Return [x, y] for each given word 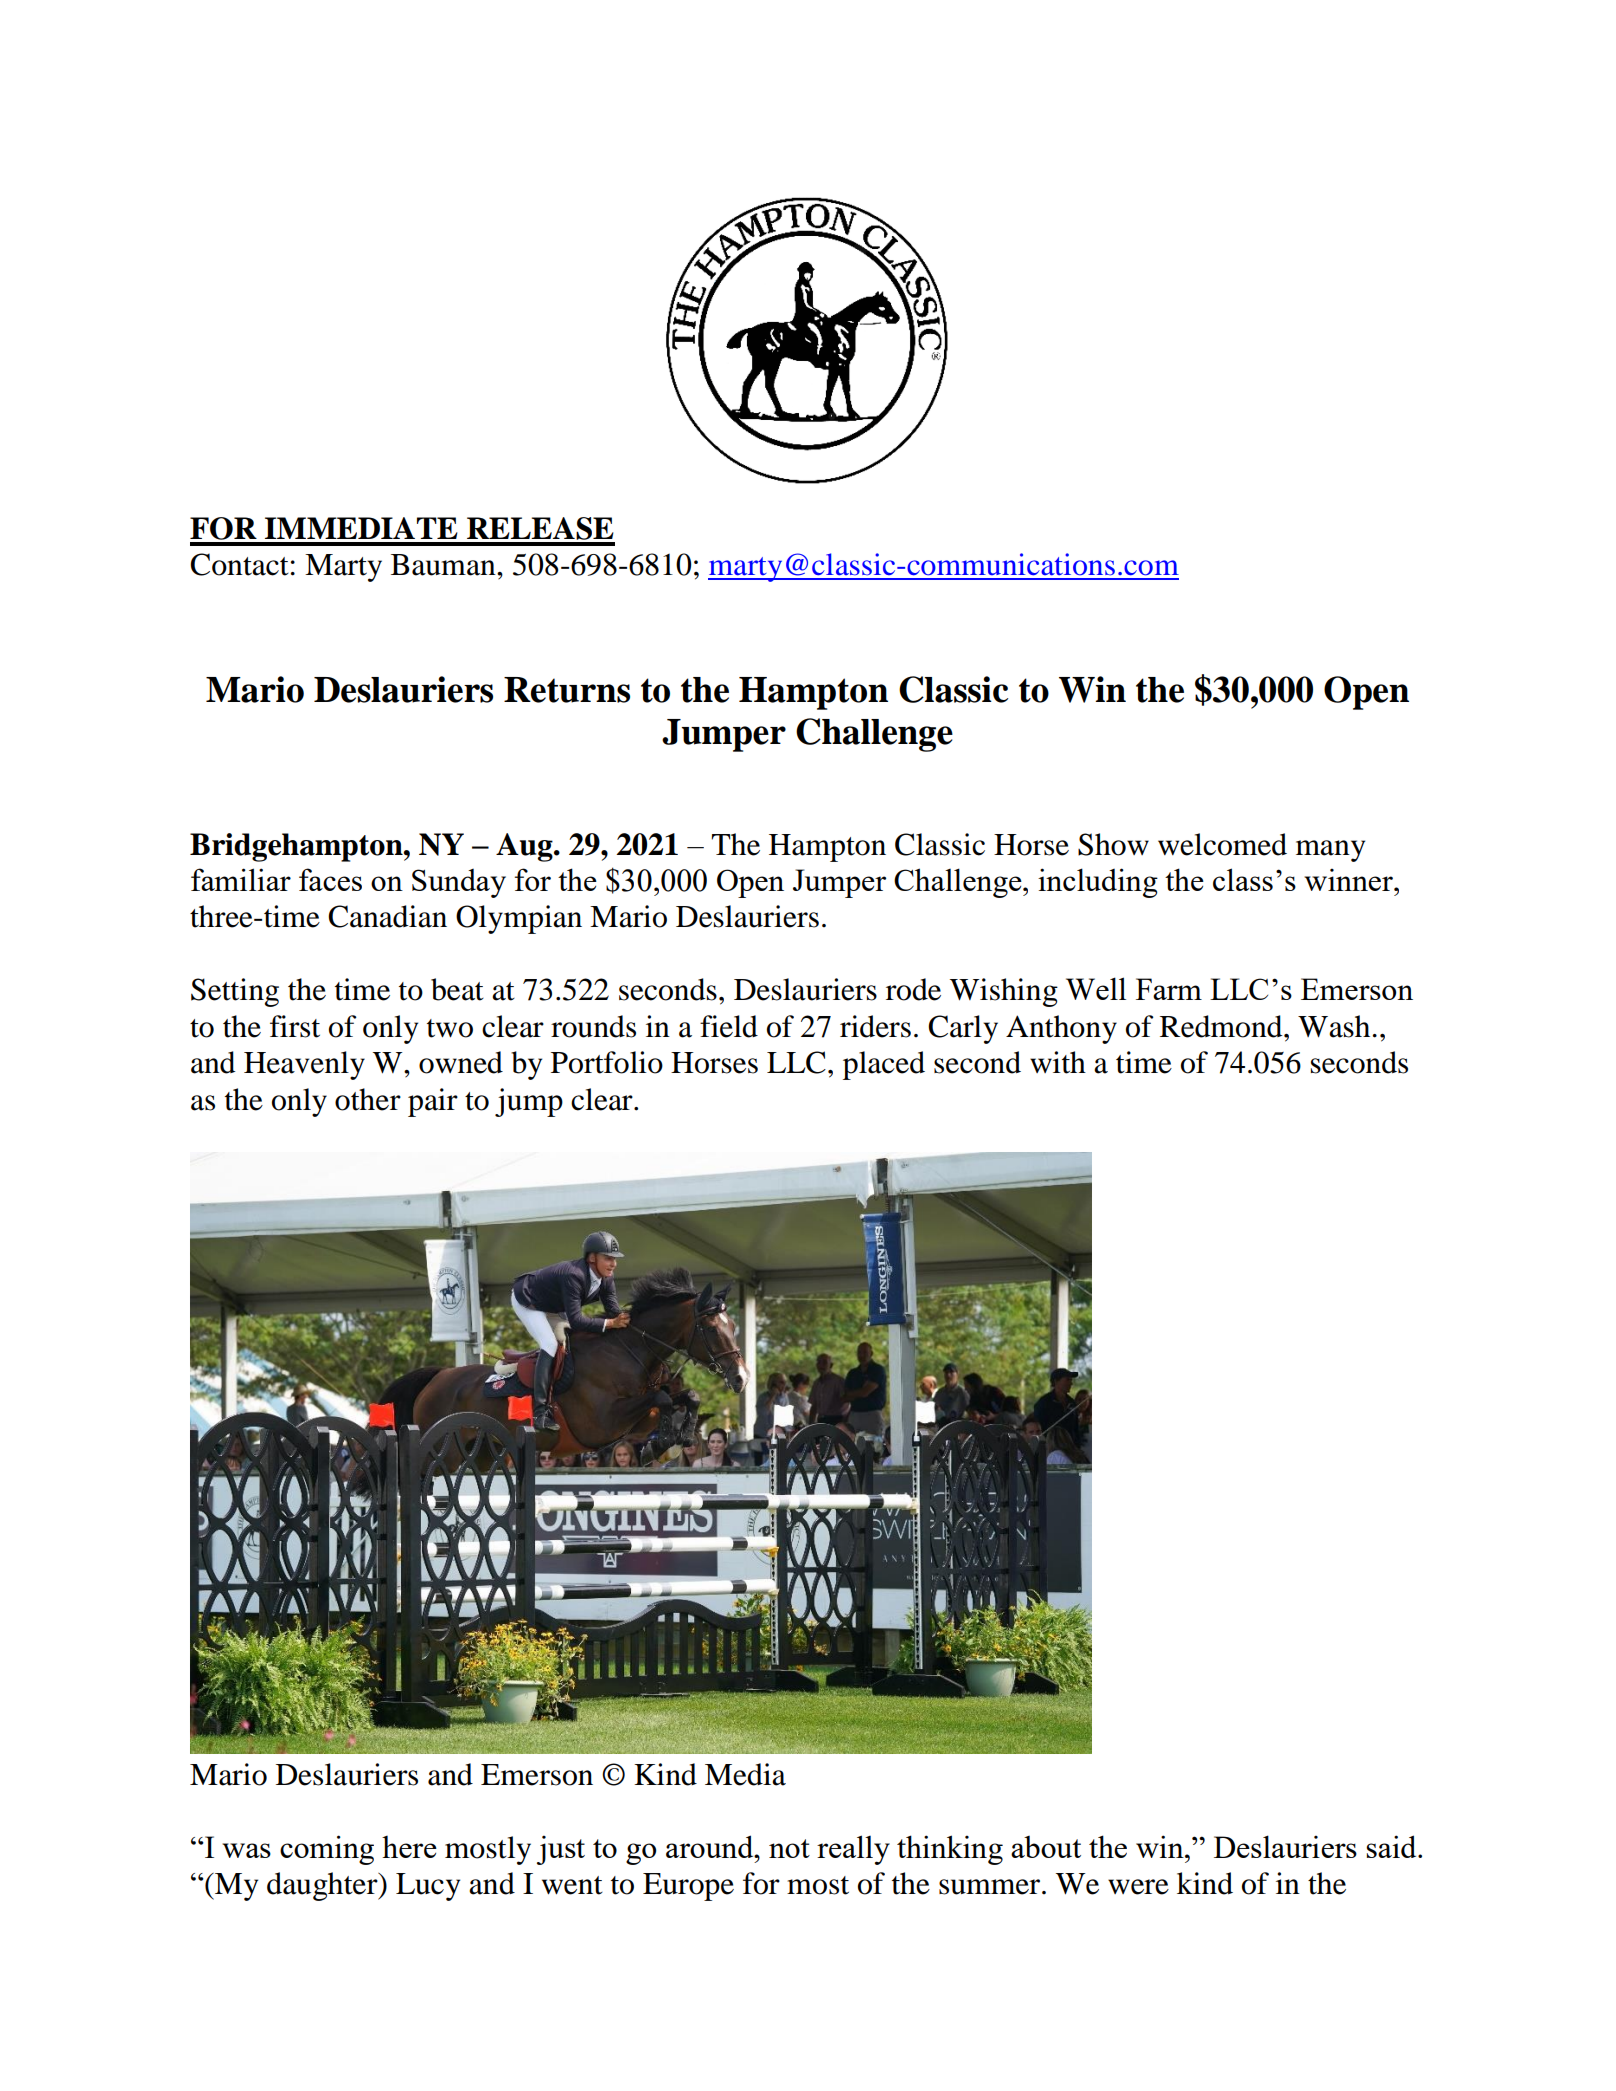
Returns [567, 690]
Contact [239, 564]
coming [327, 1850]
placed [884, 1065]
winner [1349, 879]
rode [913, 989]
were [1138, 1887]
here [409, 1847]
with [1058, 1062]
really [853, 1850]
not [789, 1848]
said [1392, 1846]
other [368, 1099]
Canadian [387, 916]
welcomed [1222, 844]
